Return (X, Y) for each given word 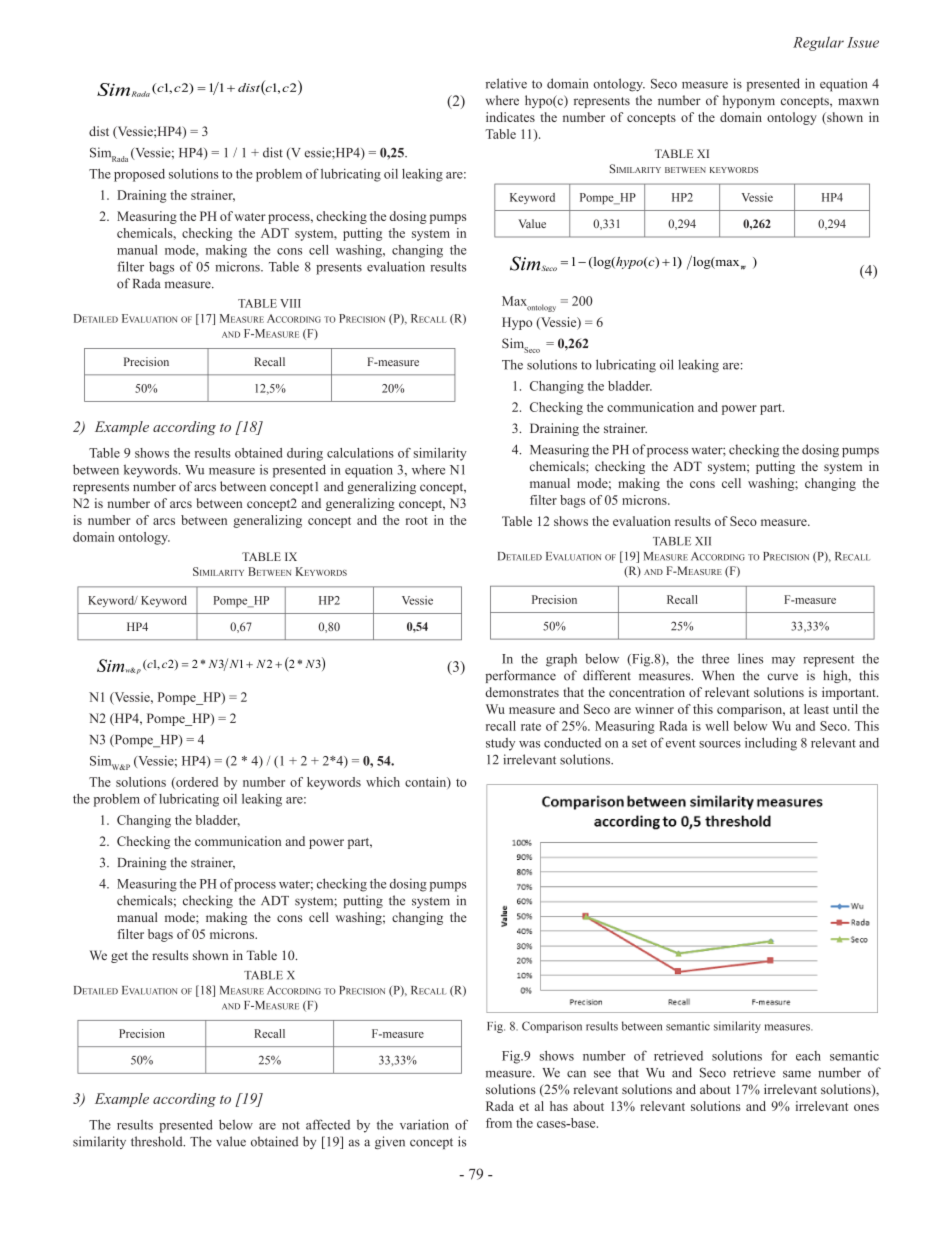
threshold (158, 1141)
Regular (818, 43)
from (499, 1123)
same (797, 1074)
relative (506, 83)
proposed (139, 175)
